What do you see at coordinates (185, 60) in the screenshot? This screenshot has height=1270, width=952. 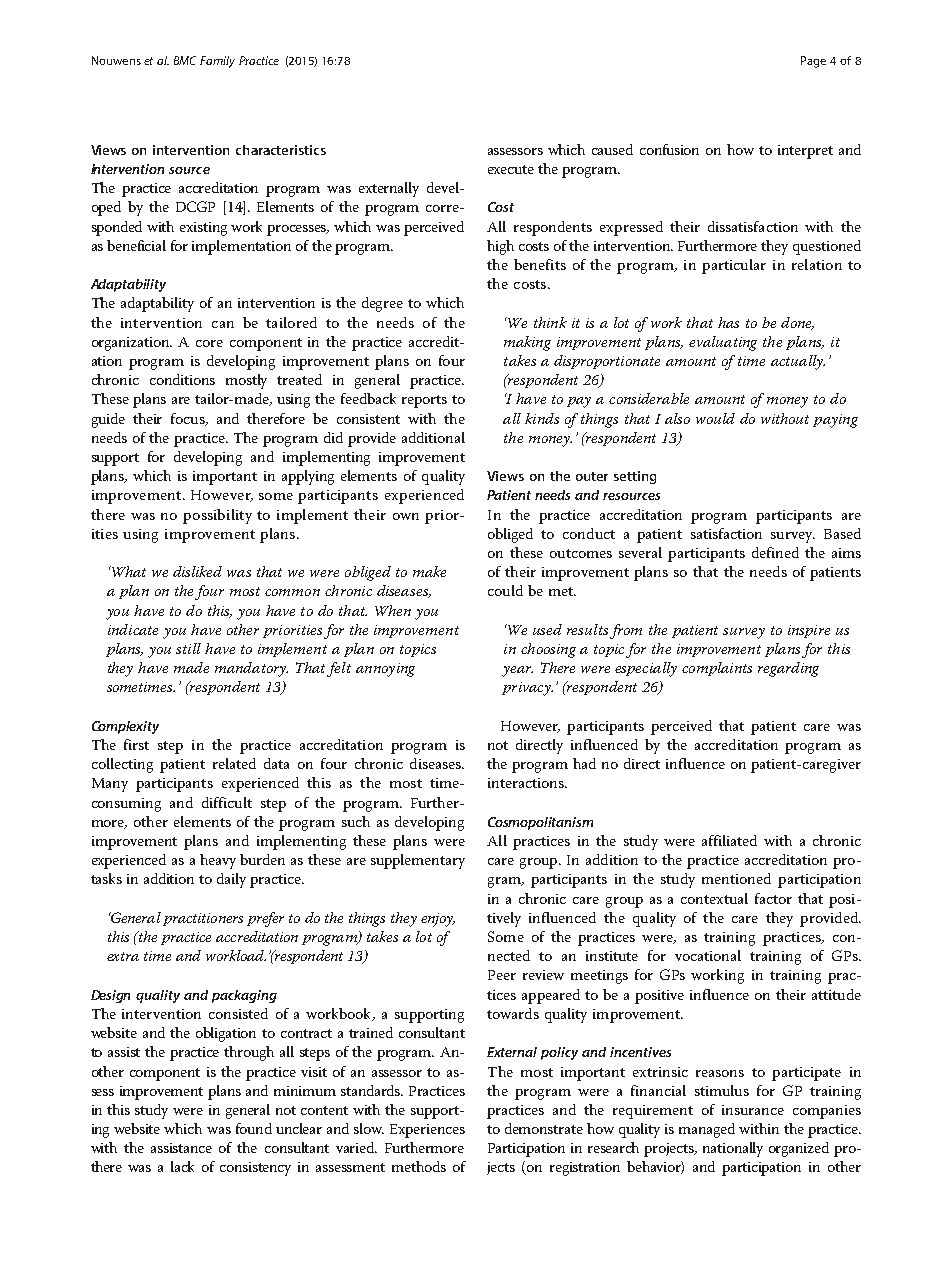 I see `BMC` at bounding box center [185, 60].
